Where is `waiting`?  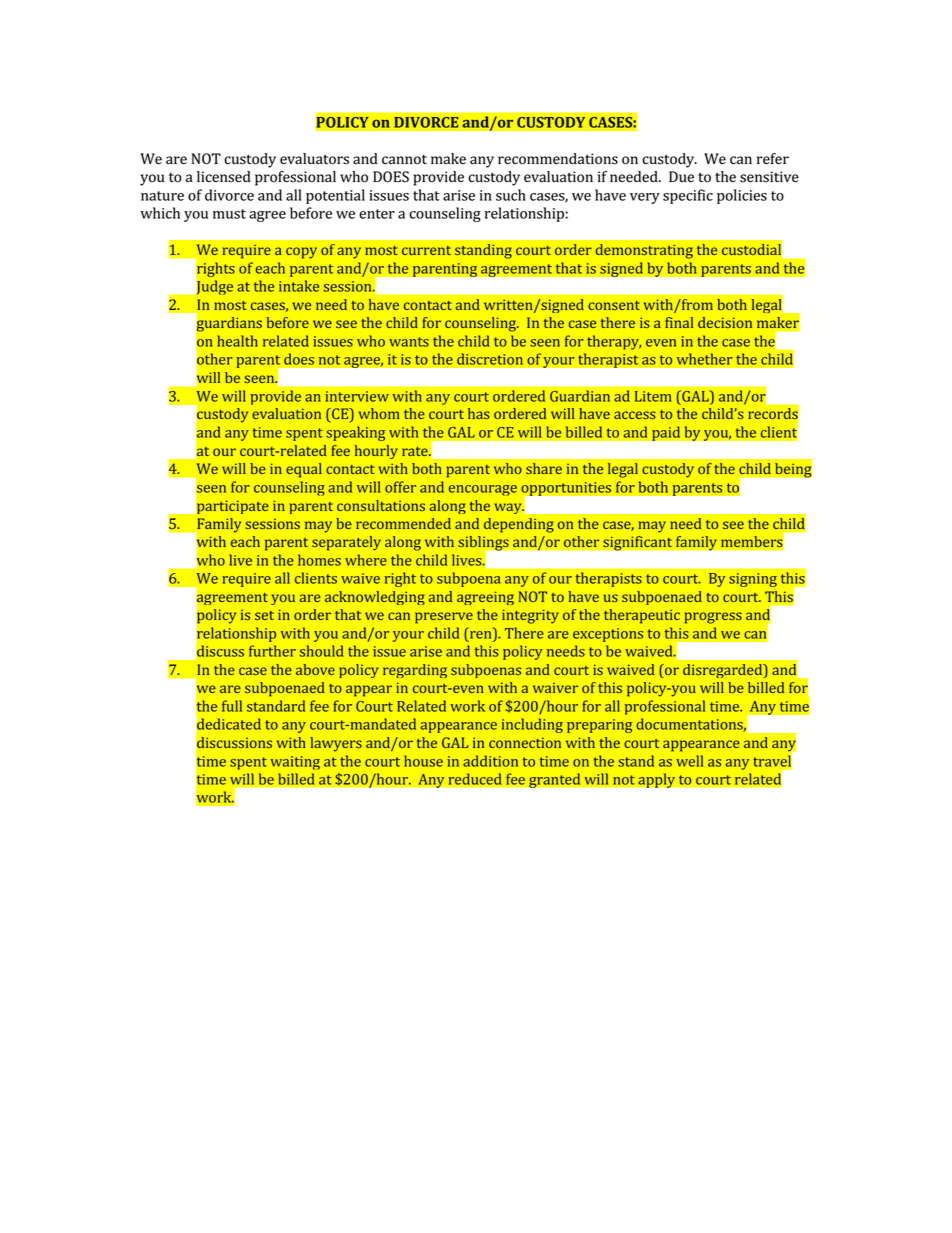 waiting is located at coordinates (295, 763).
